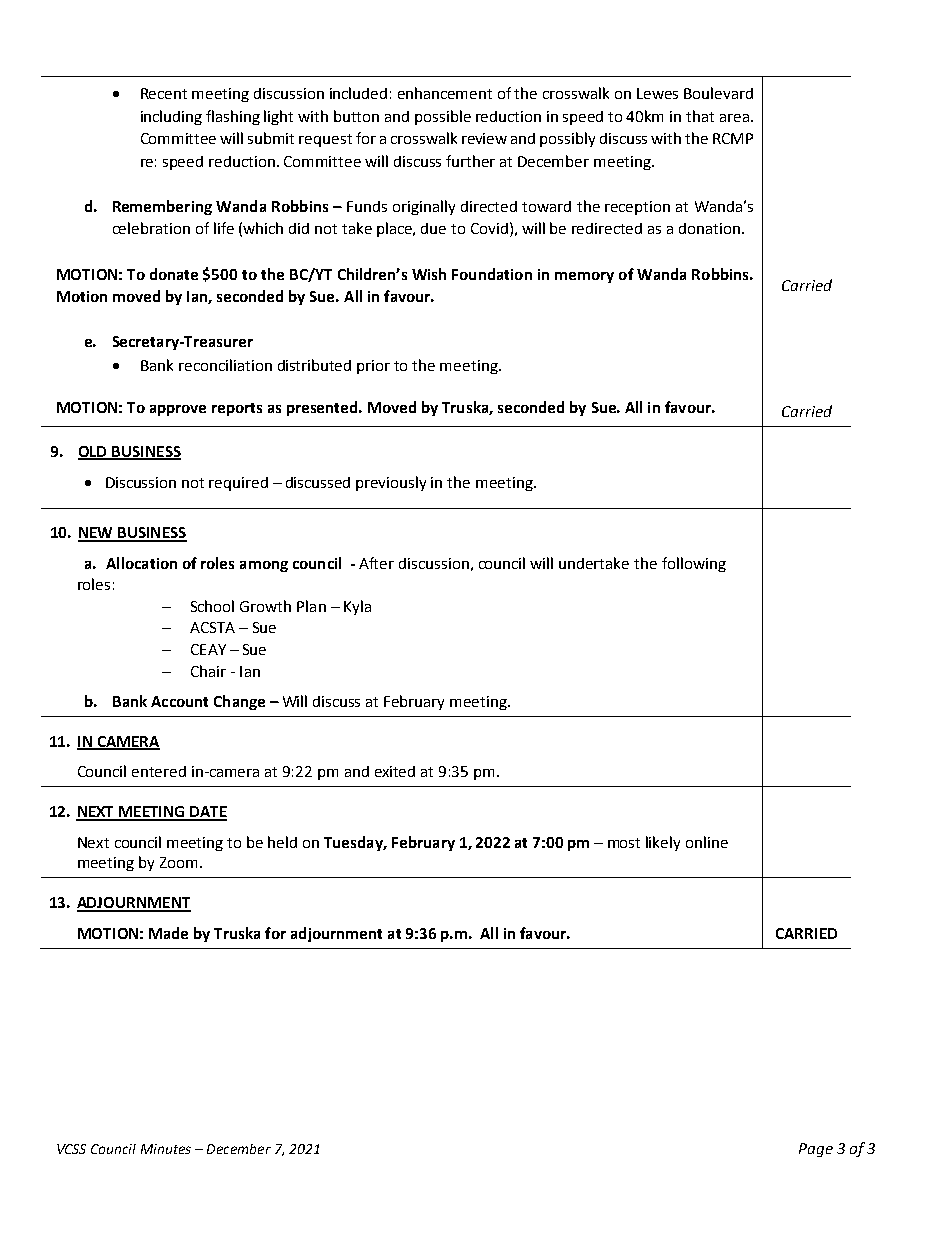  What do you see at coordinates (395, 771) in the screenshot?
I see `exited` at bounding box center [395, 771].
